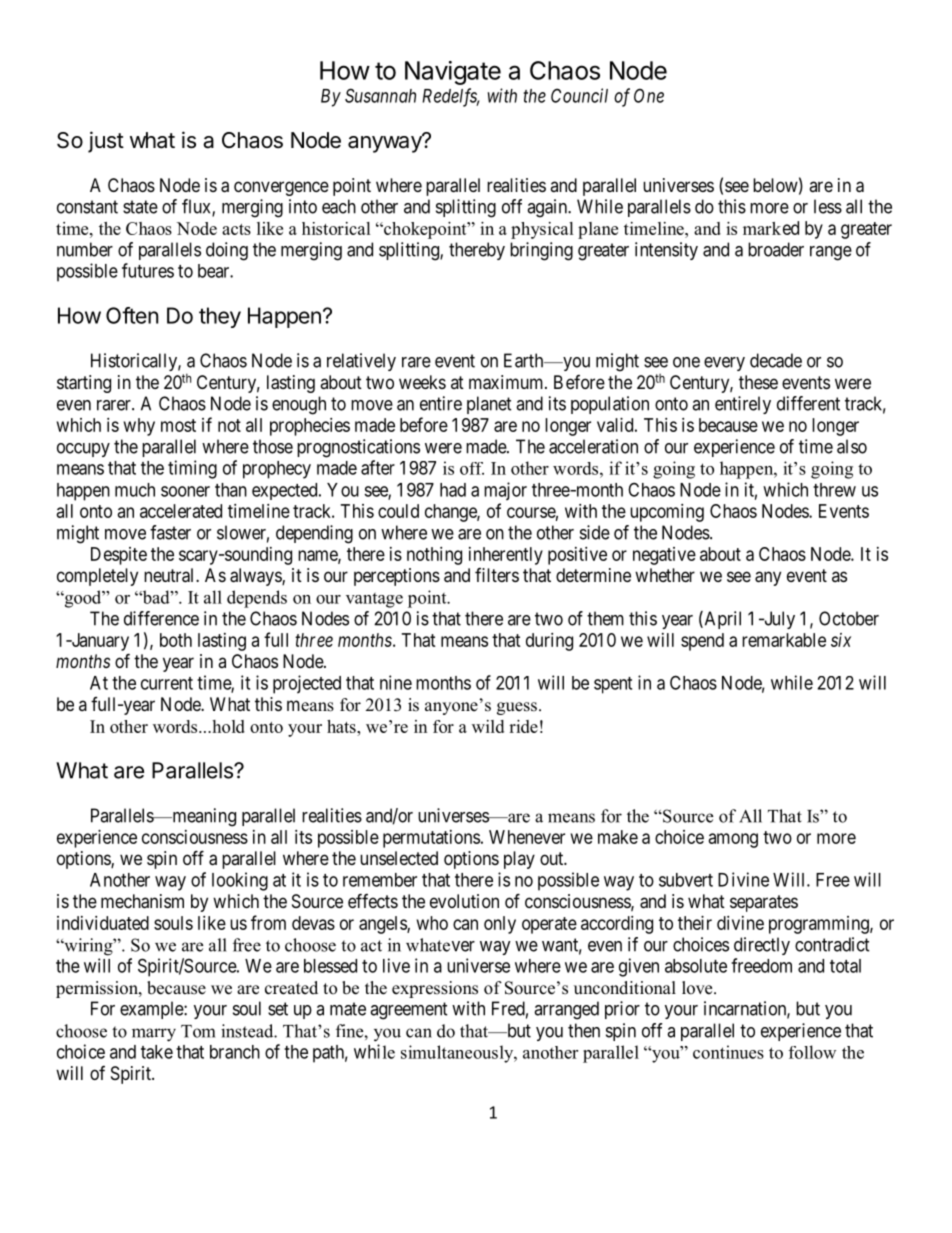 The width and height of the page is (952, 1233). What do you see at coordinates (434, 556) in the page?
I see `nothing` at bounding box center [434, 556].
